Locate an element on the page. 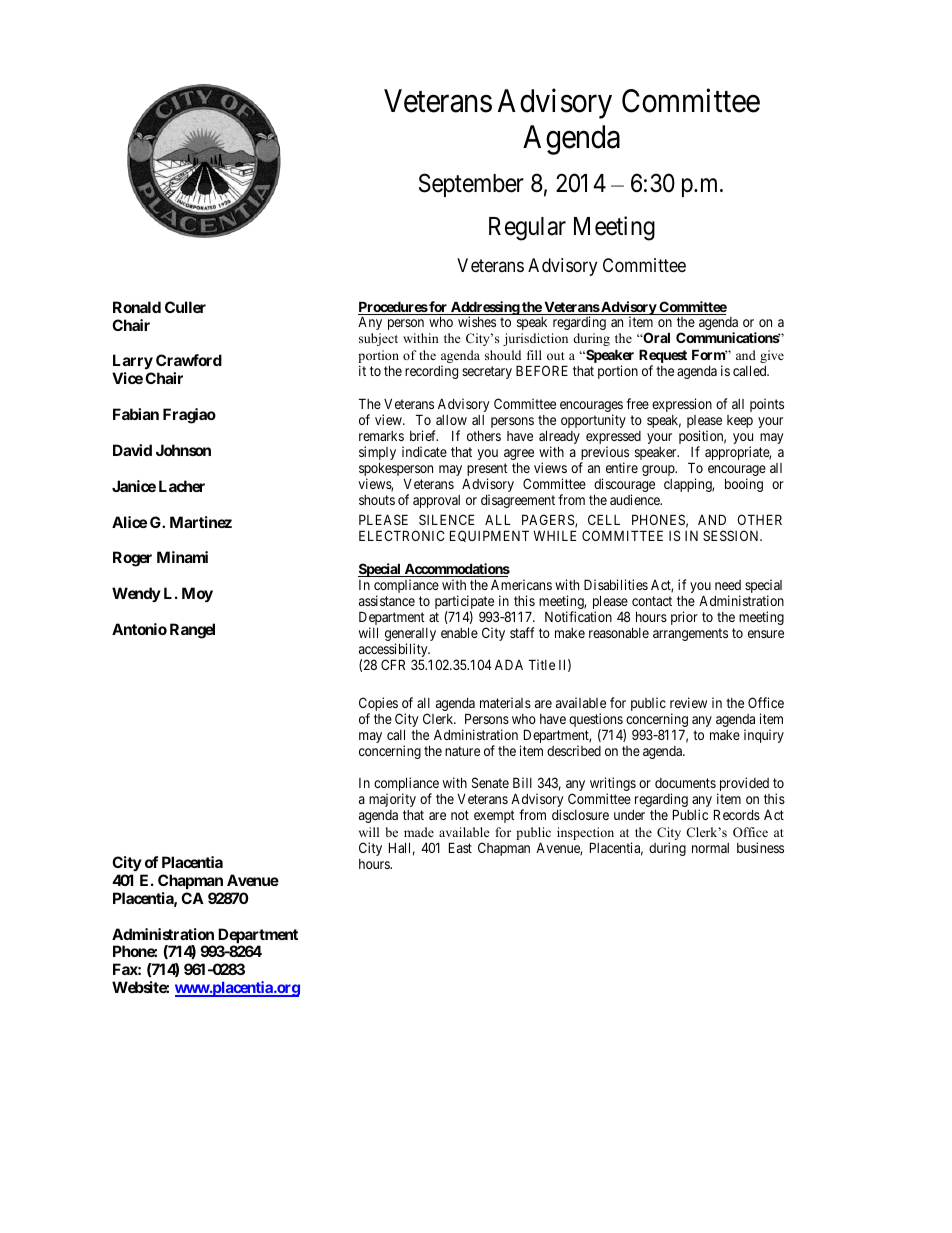 The height and width of the document is (1233, 952). made is located at coordinates (419, 832).
